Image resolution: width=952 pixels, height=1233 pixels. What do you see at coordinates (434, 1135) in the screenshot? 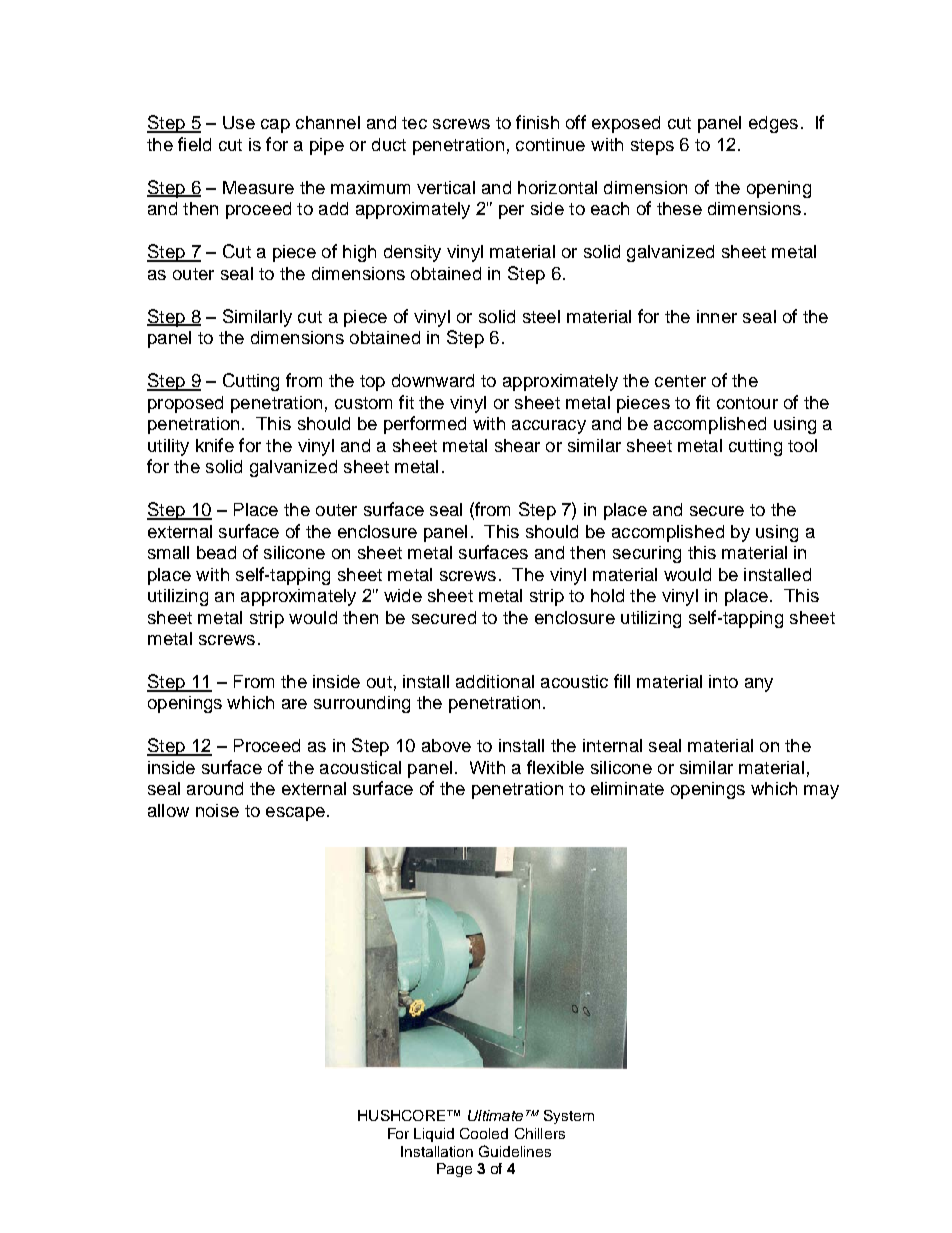
I see `Liquid` at bounding box center [434, 1135].
